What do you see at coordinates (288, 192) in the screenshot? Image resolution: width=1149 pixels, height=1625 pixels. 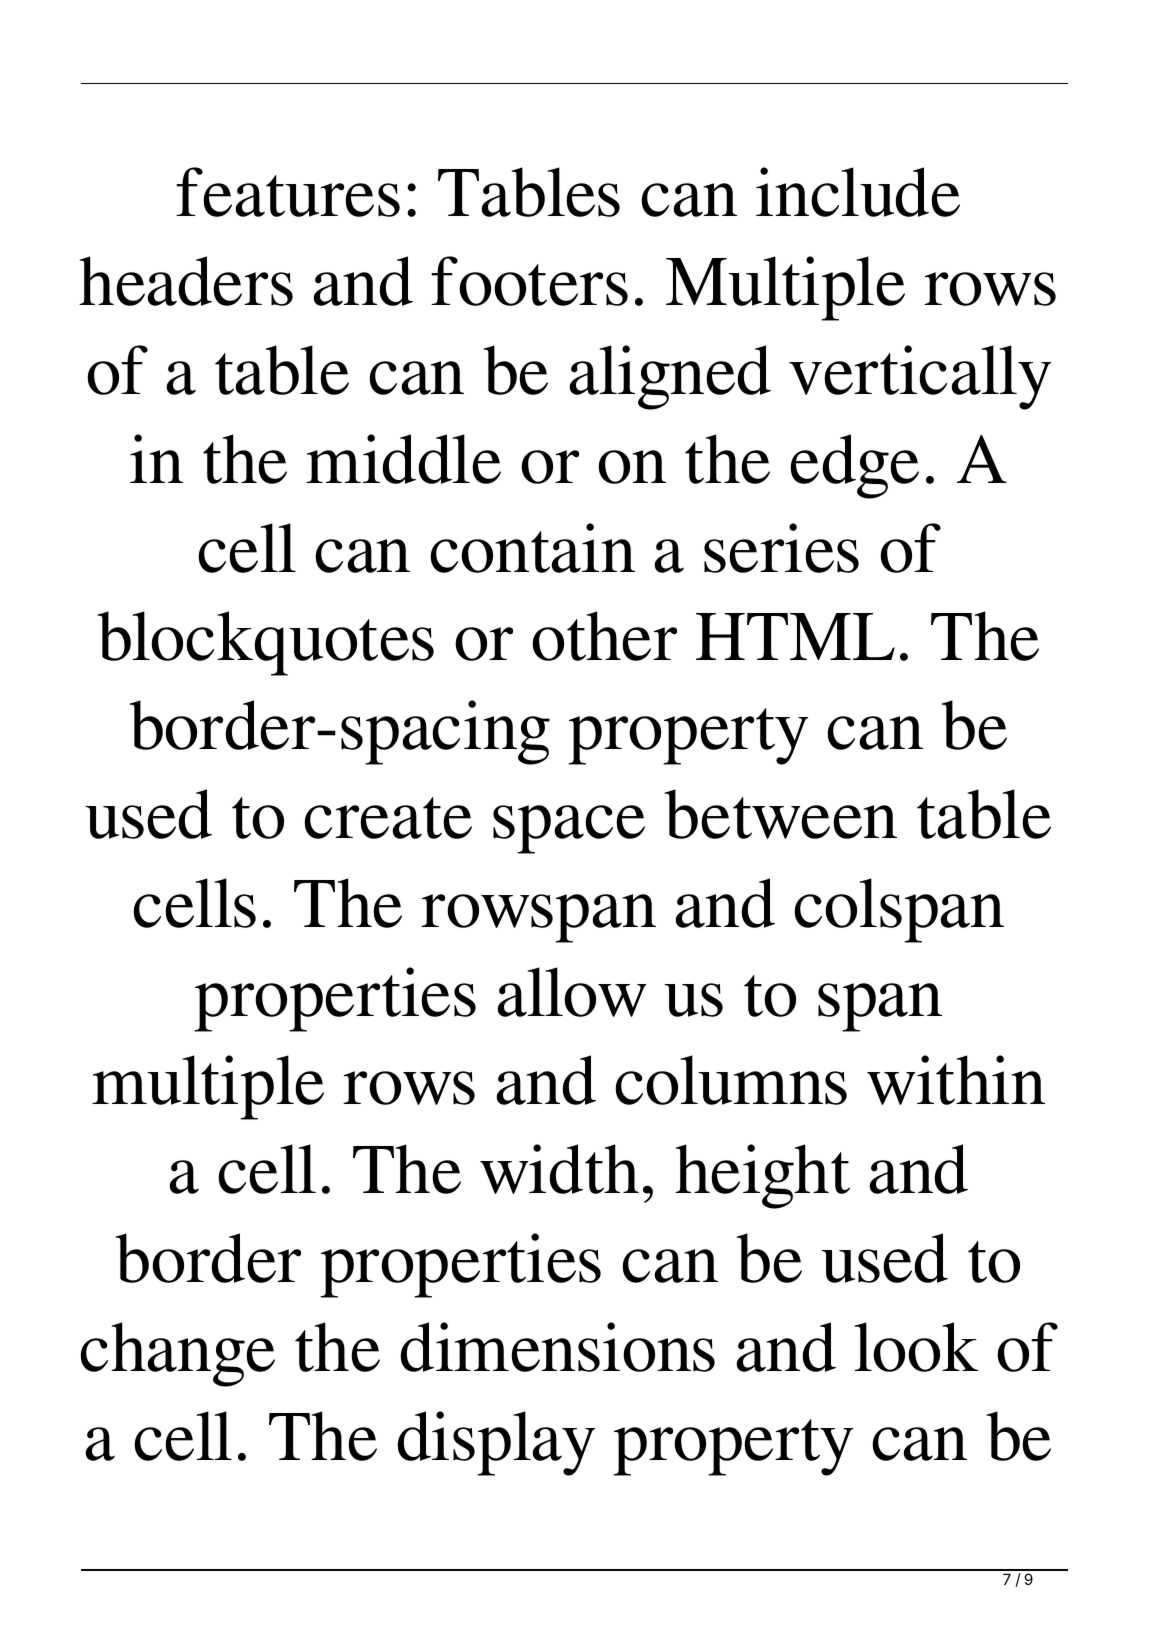 I see `features` at bounding box center [288, 192].
